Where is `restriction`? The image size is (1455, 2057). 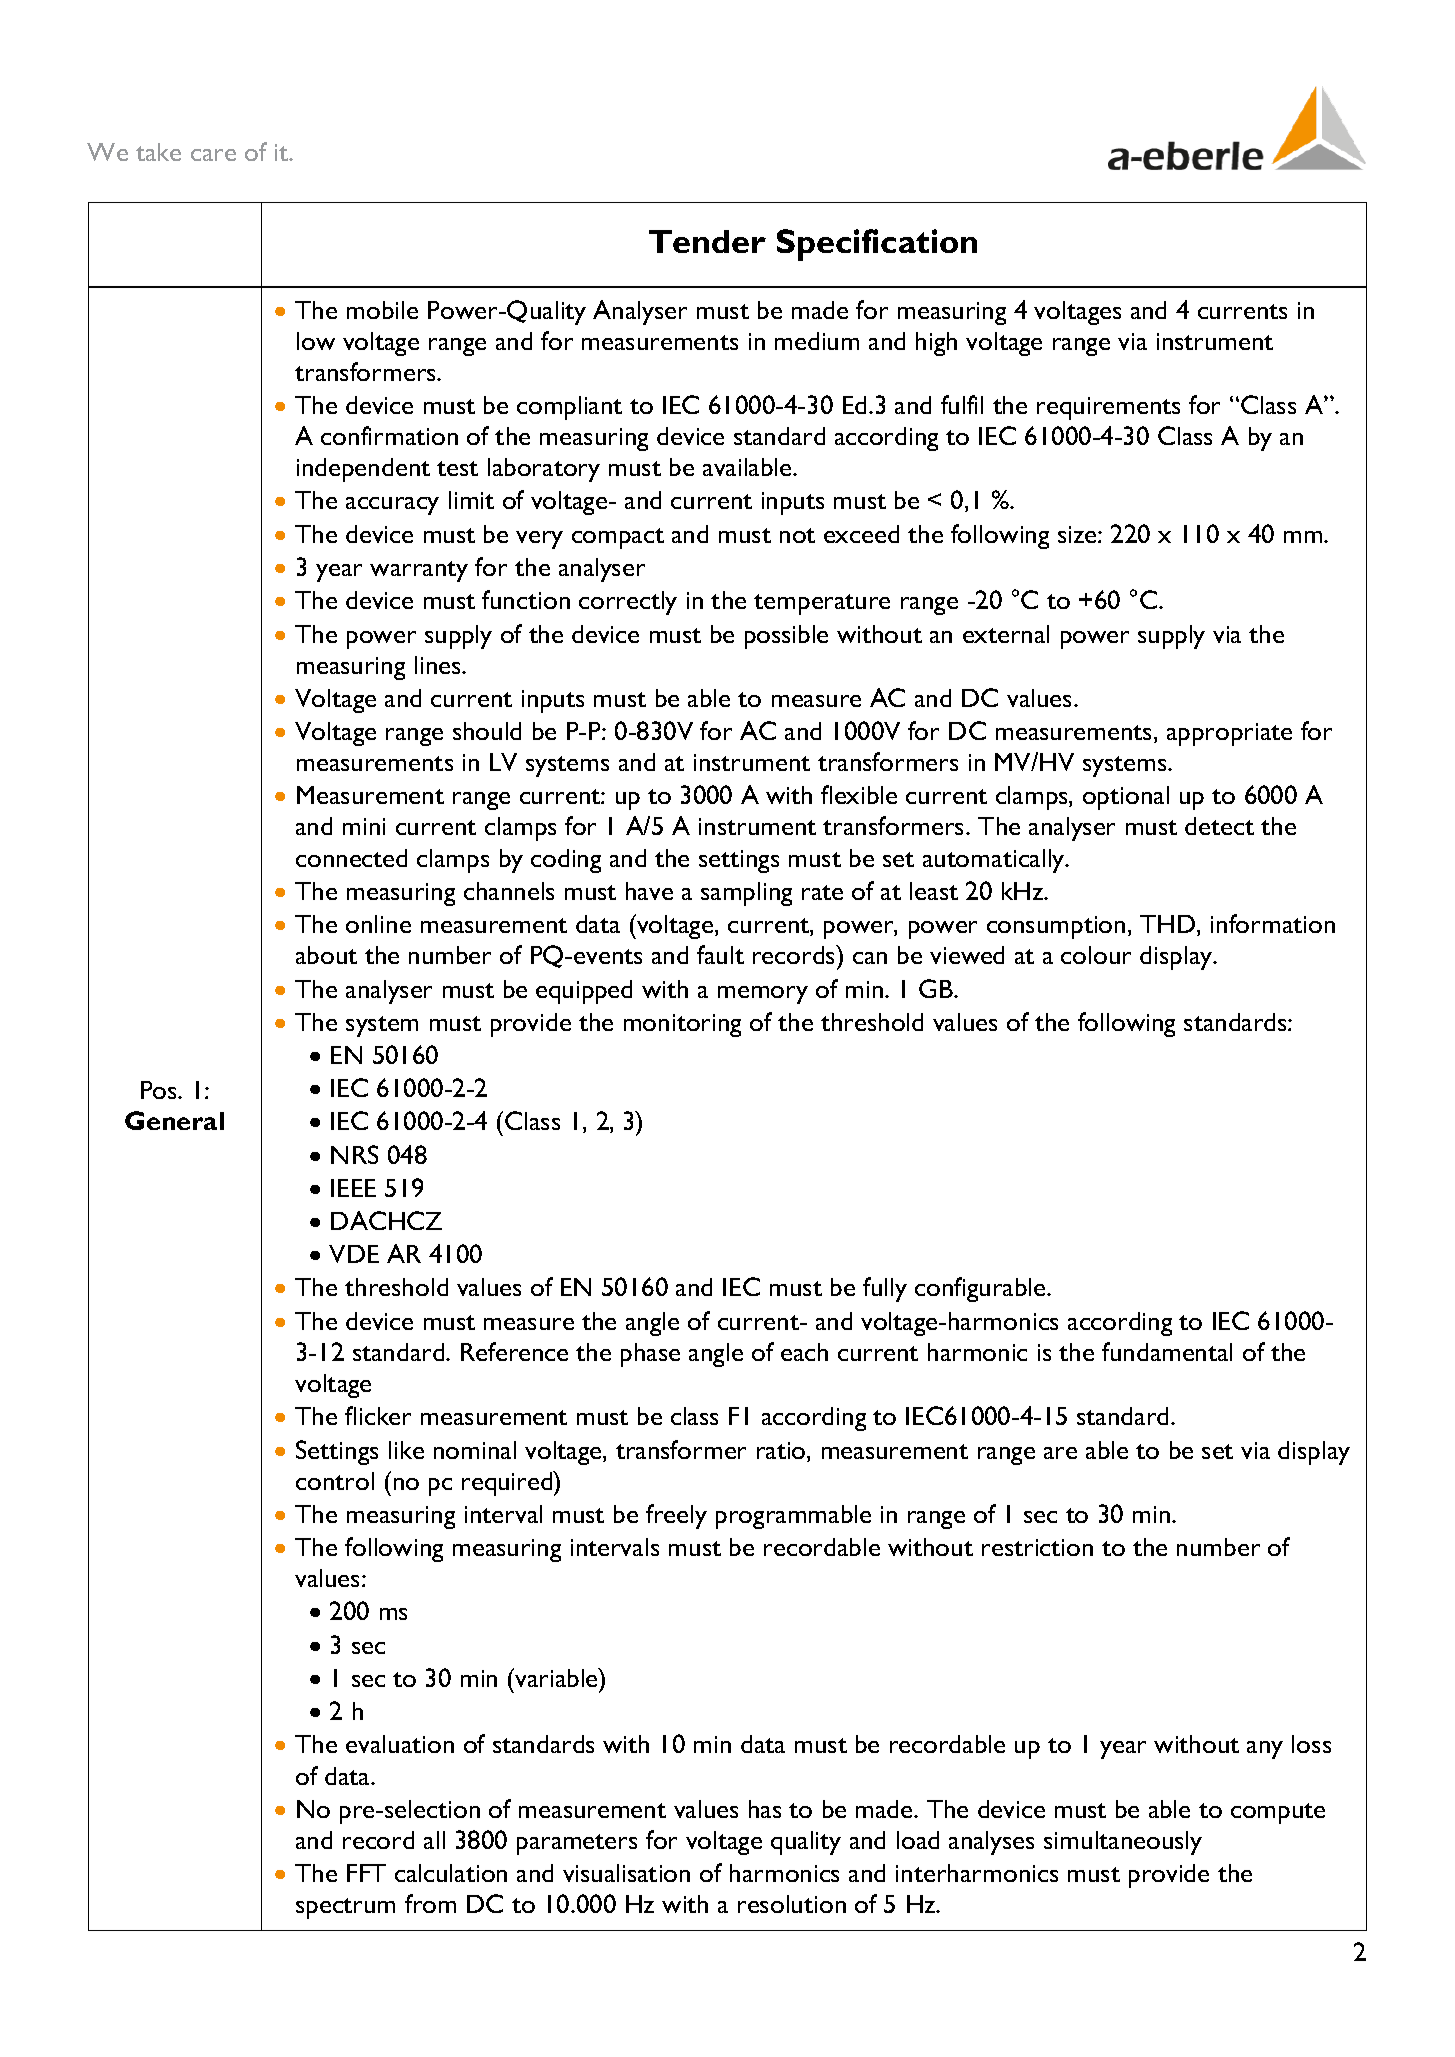
restriction is located at coordinates (1037, 1547).
